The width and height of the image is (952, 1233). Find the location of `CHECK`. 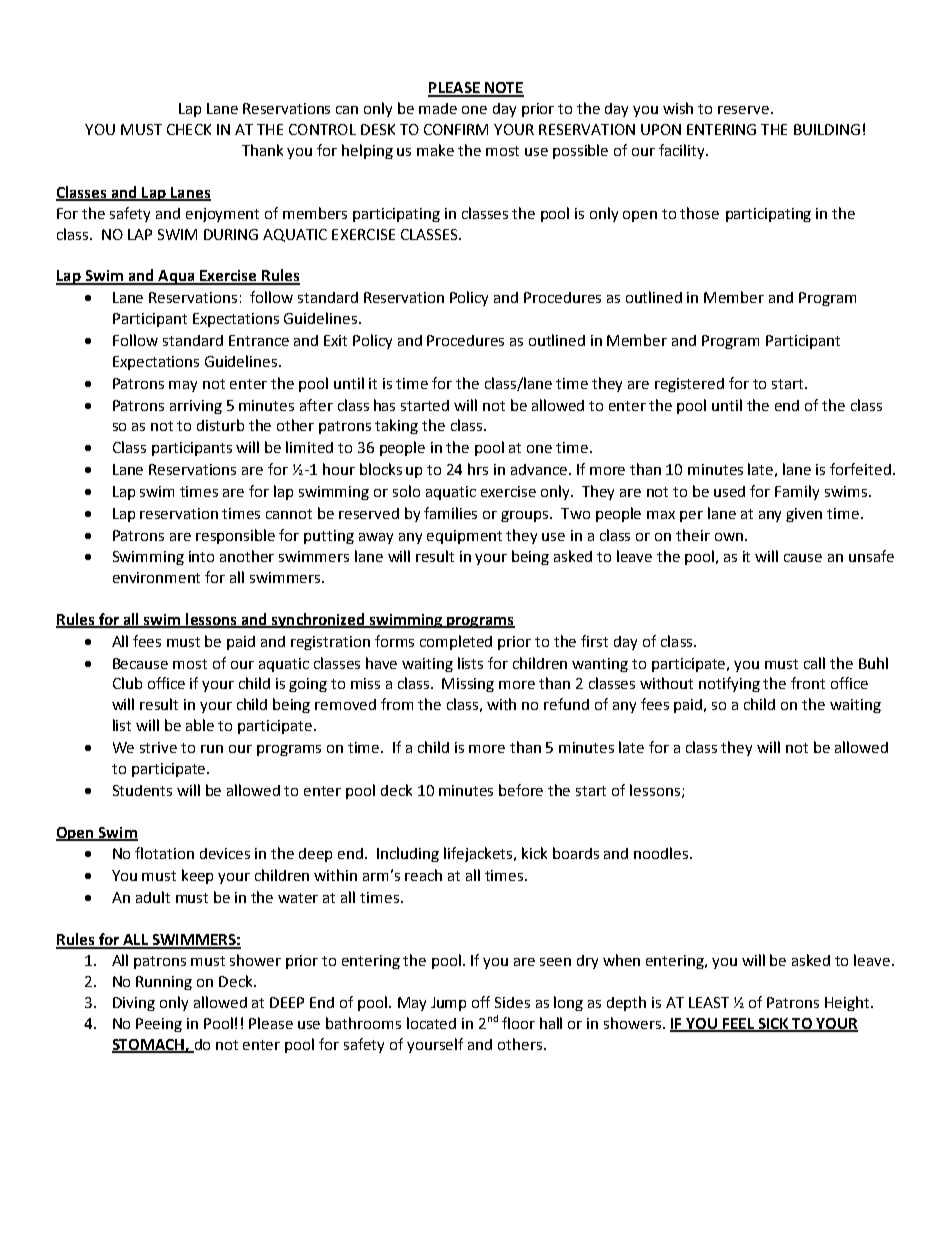

CHECK is located at coordinates (189, 129).
